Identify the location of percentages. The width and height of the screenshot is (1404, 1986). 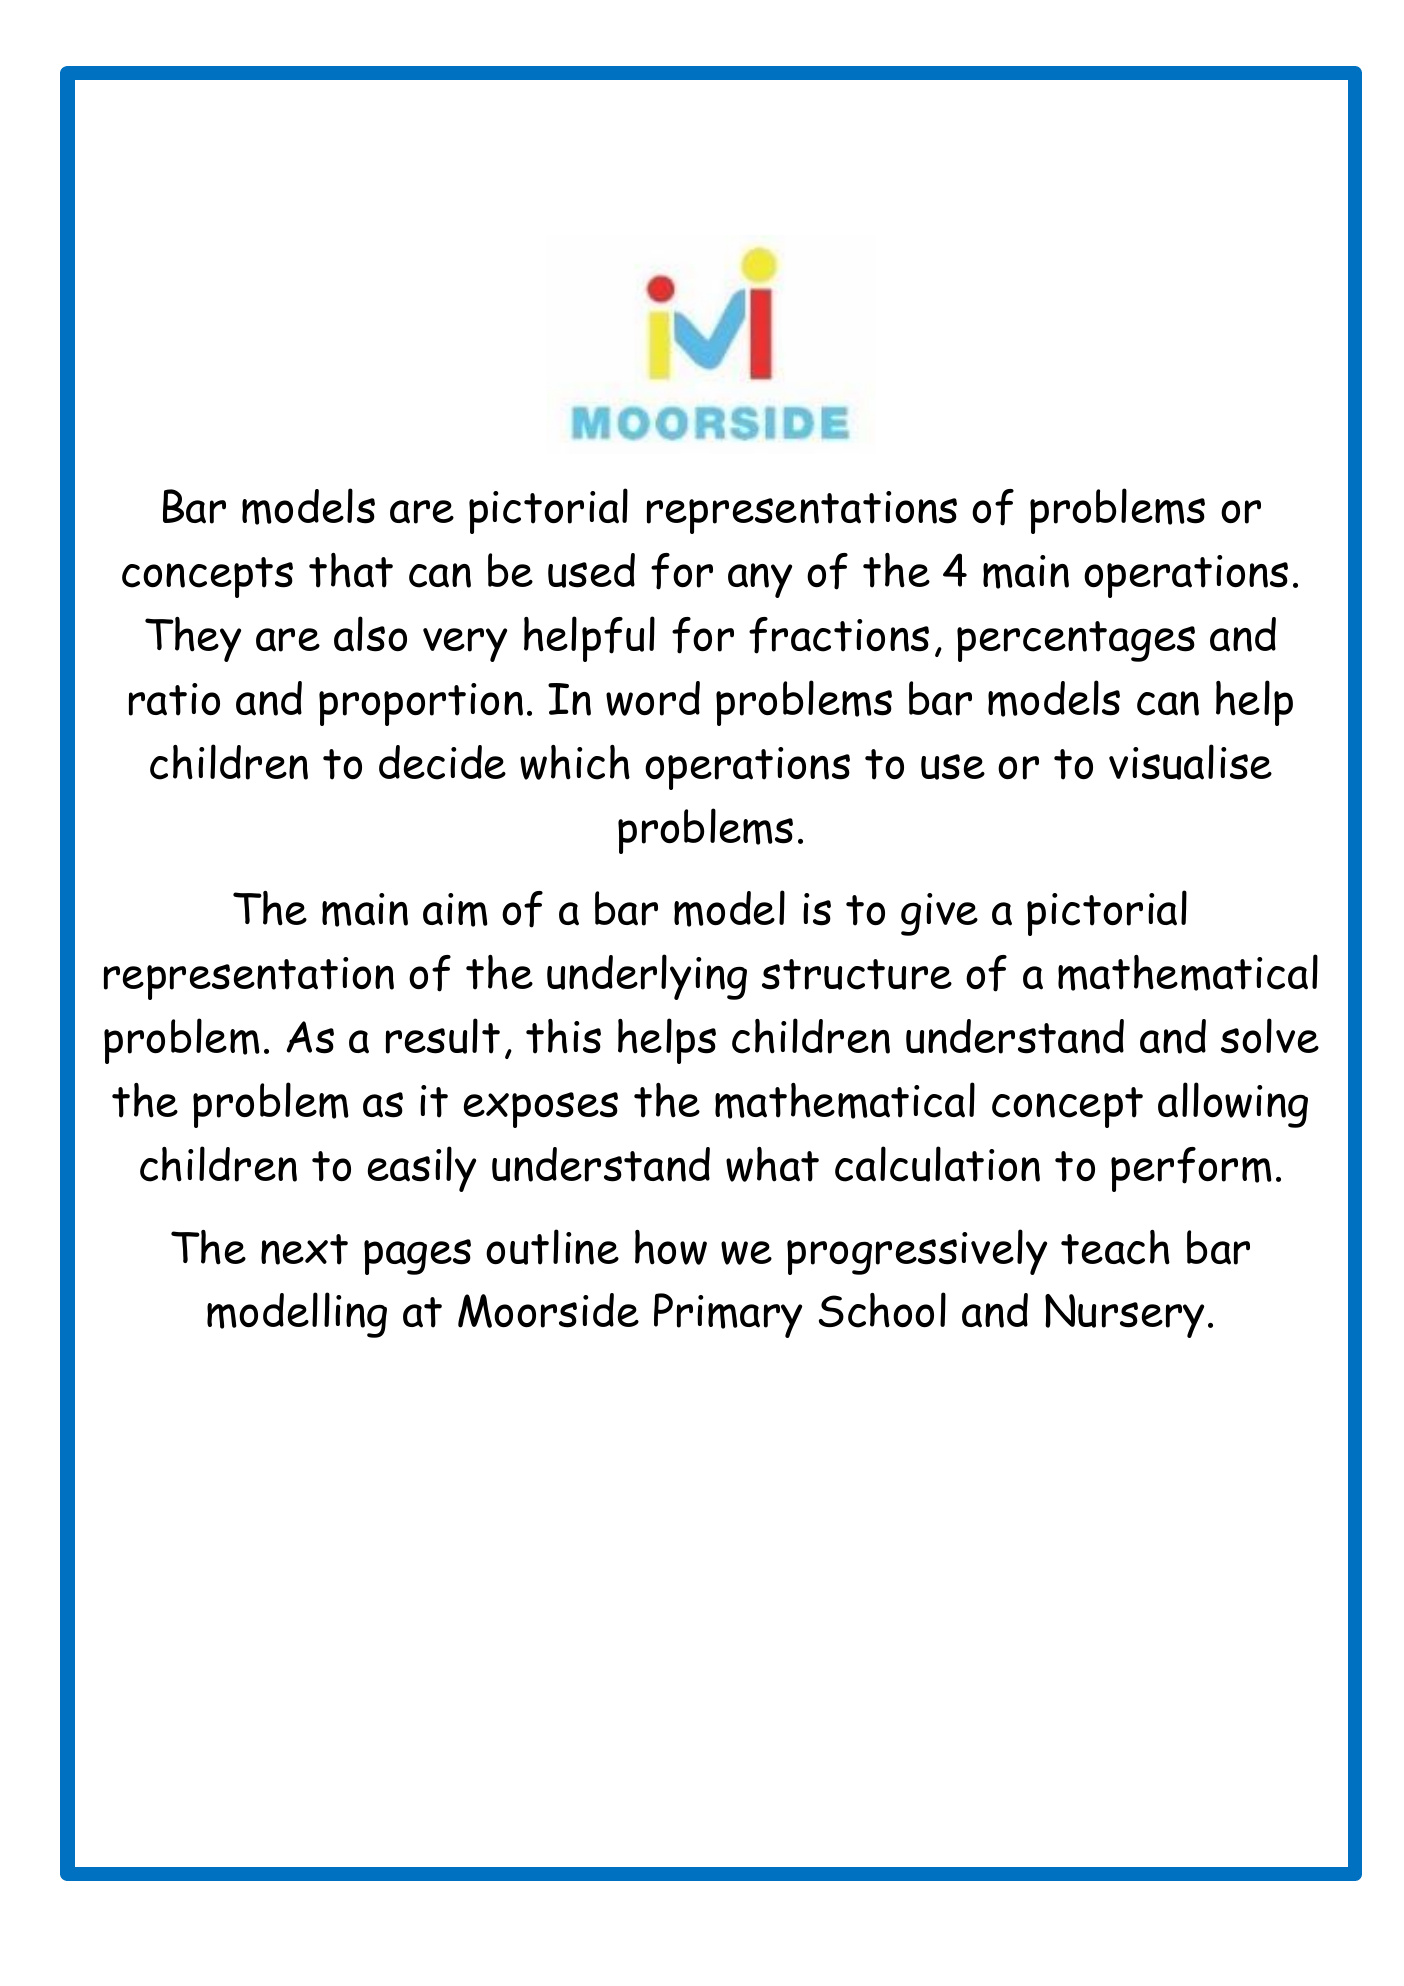
(1076, 641).
